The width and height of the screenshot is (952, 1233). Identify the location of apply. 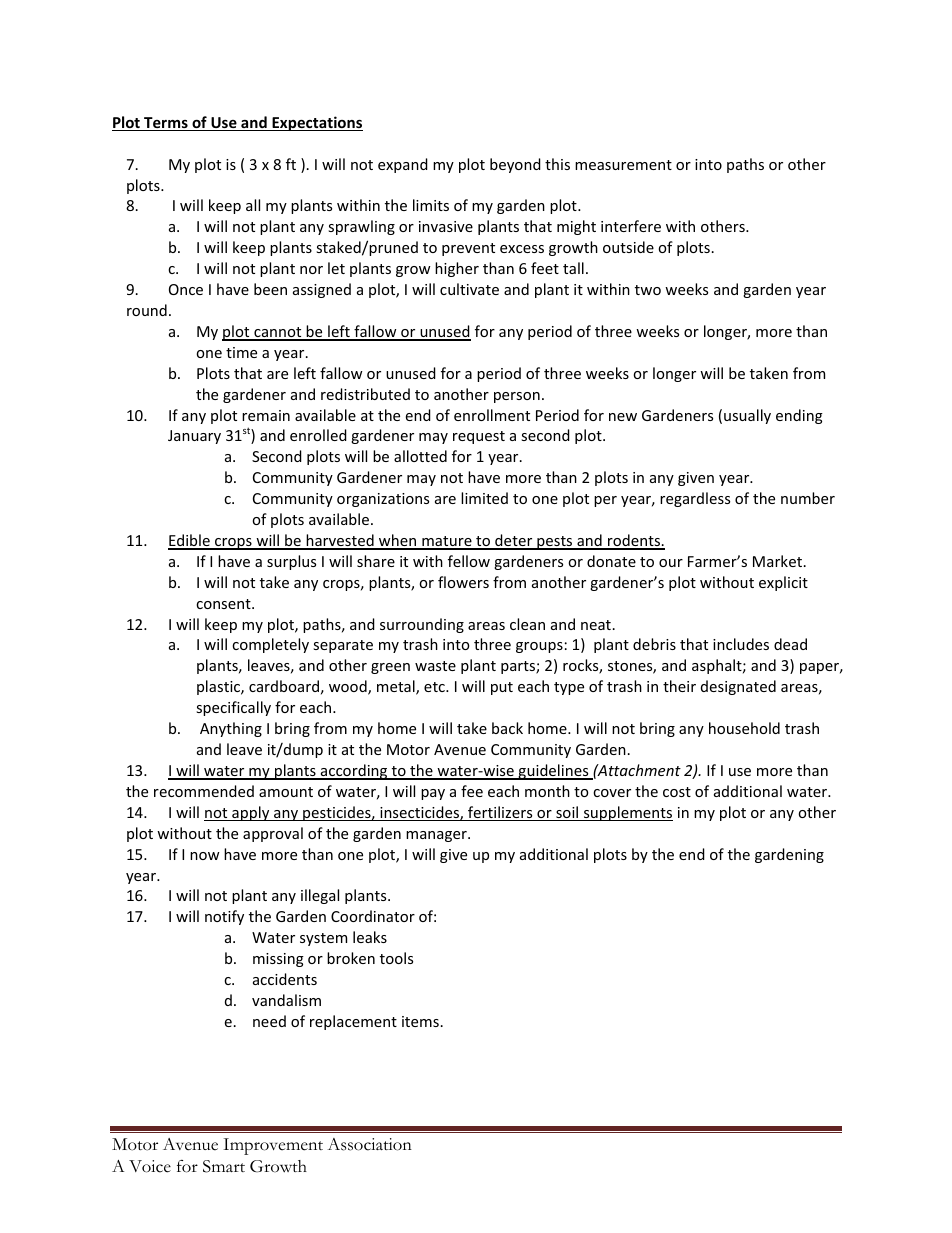
(251, 813).
